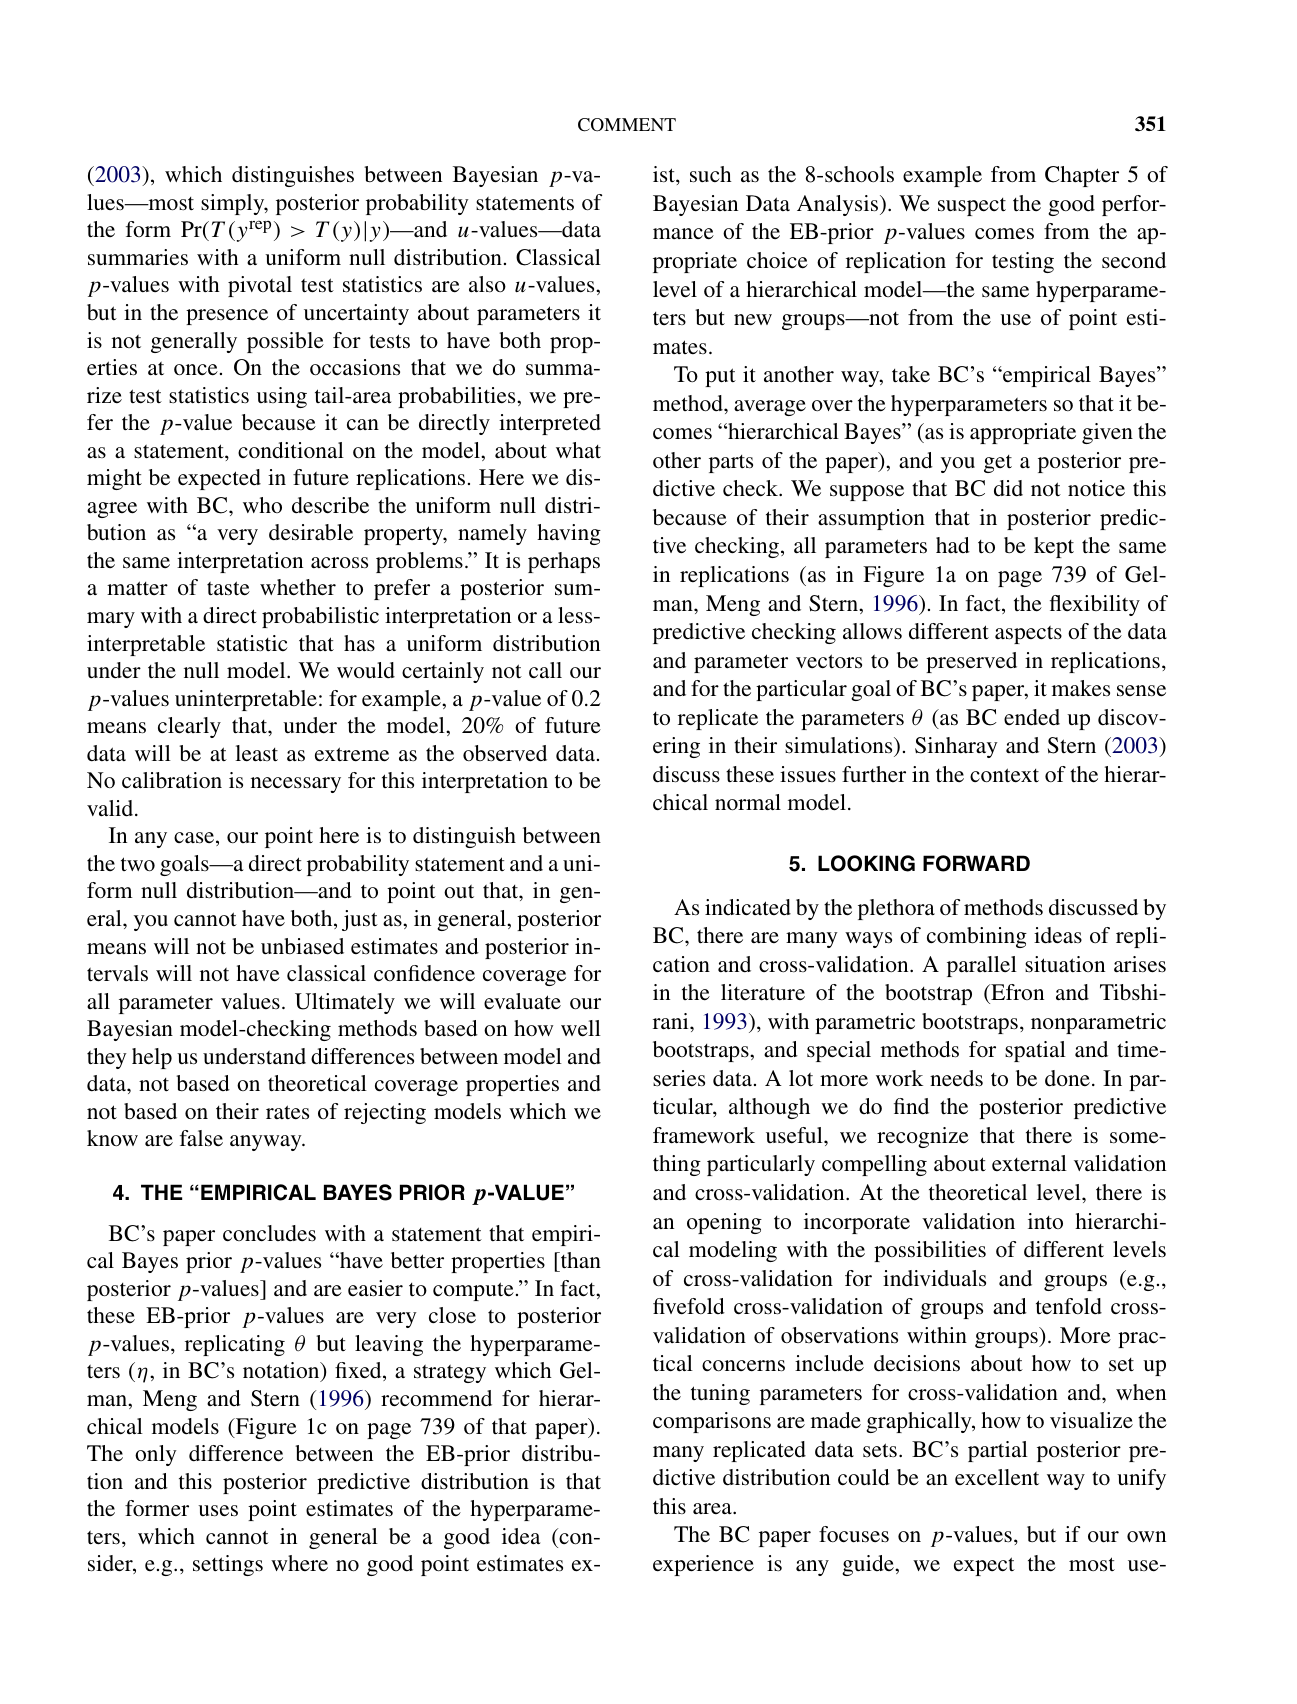  What do you see at coordinates (1035, 1051) in the page?
I see `spatial` at bounding box center [1035, 1051].
